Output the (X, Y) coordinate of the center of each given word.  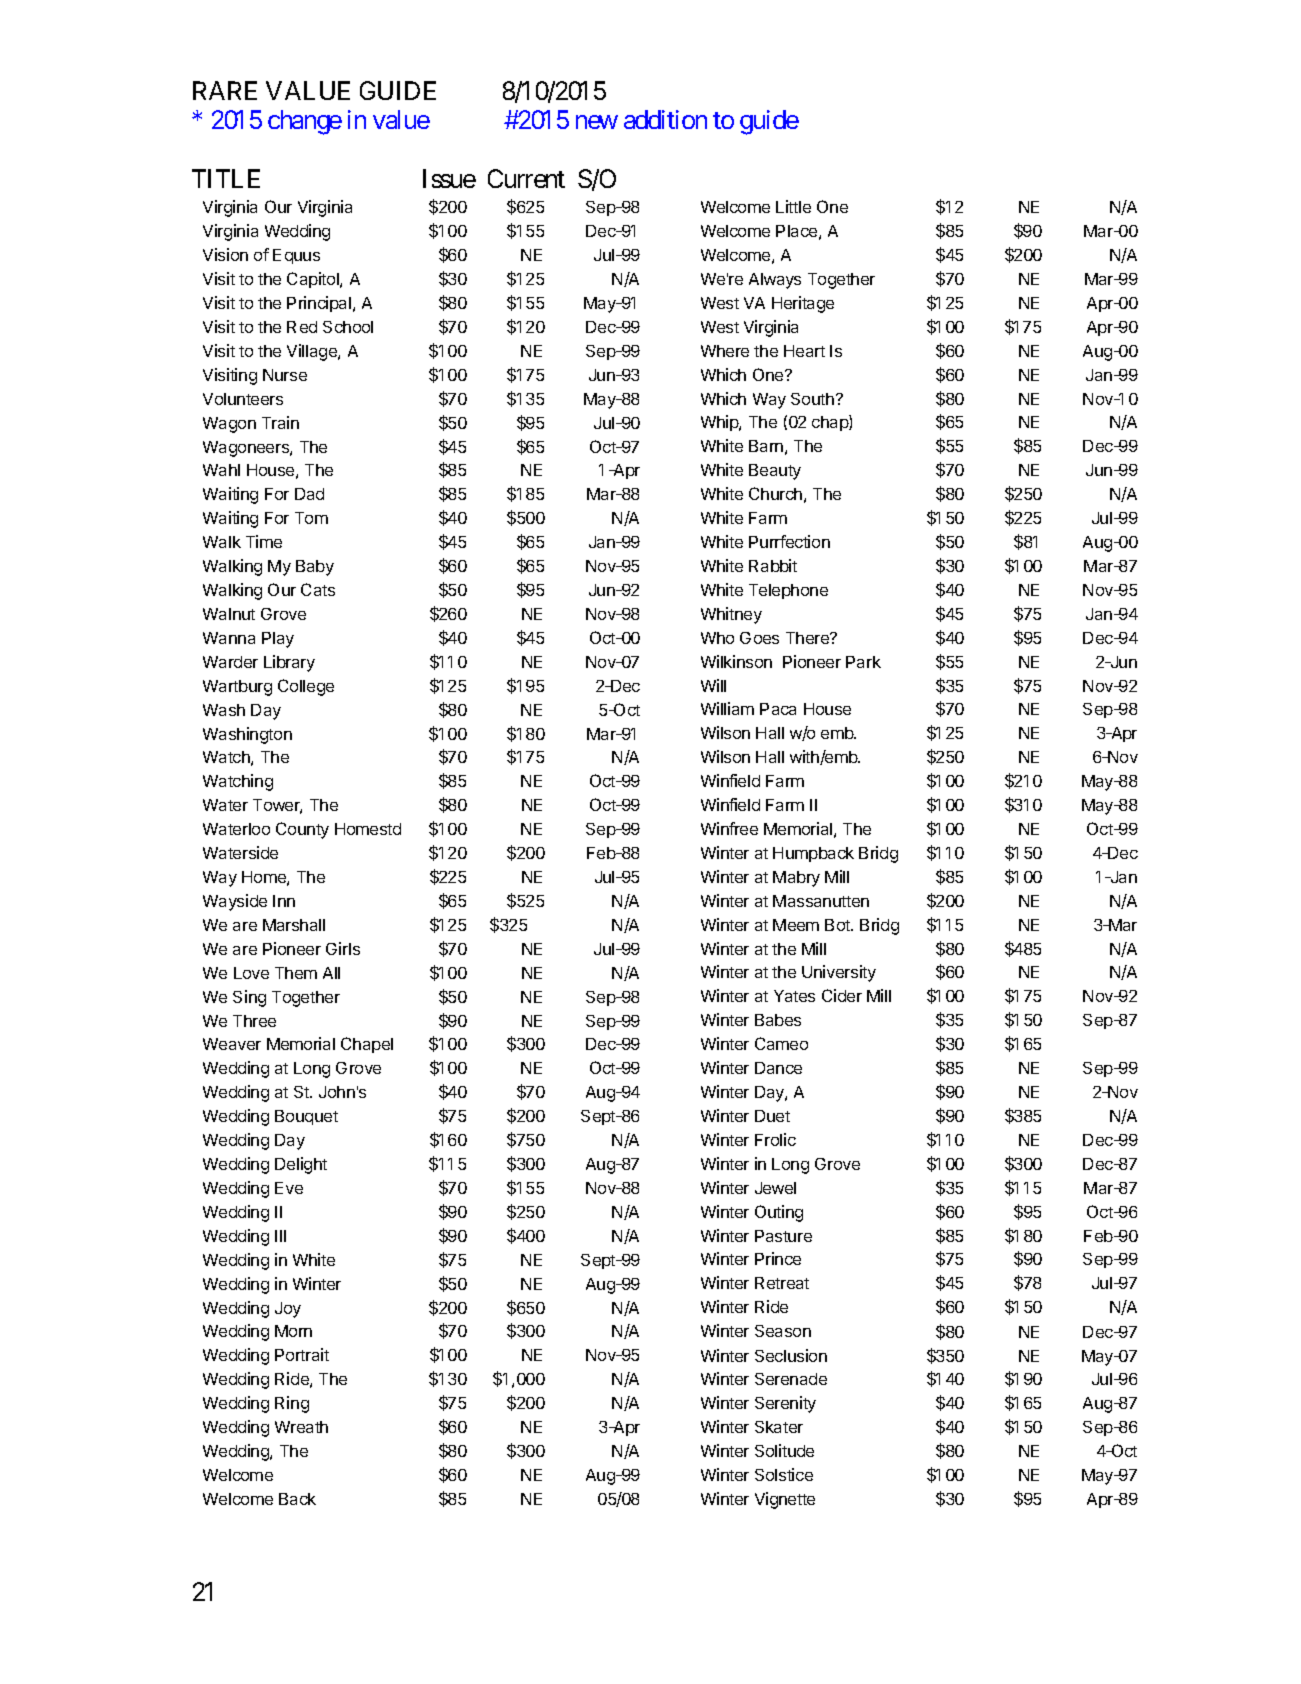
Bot (838, 925)
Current (526, 178)
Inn (284, 901)
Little (793, 206)
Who (717, 638)
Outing (779, 1213)
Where (725, 351)
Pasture (783, 1236)
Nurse (285, 375)
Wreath (301, 1427)
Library (289, 663)
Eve (289, 1188)
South (814, 399)
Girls (343, 948)
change (305, 122)
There (808, 638)
